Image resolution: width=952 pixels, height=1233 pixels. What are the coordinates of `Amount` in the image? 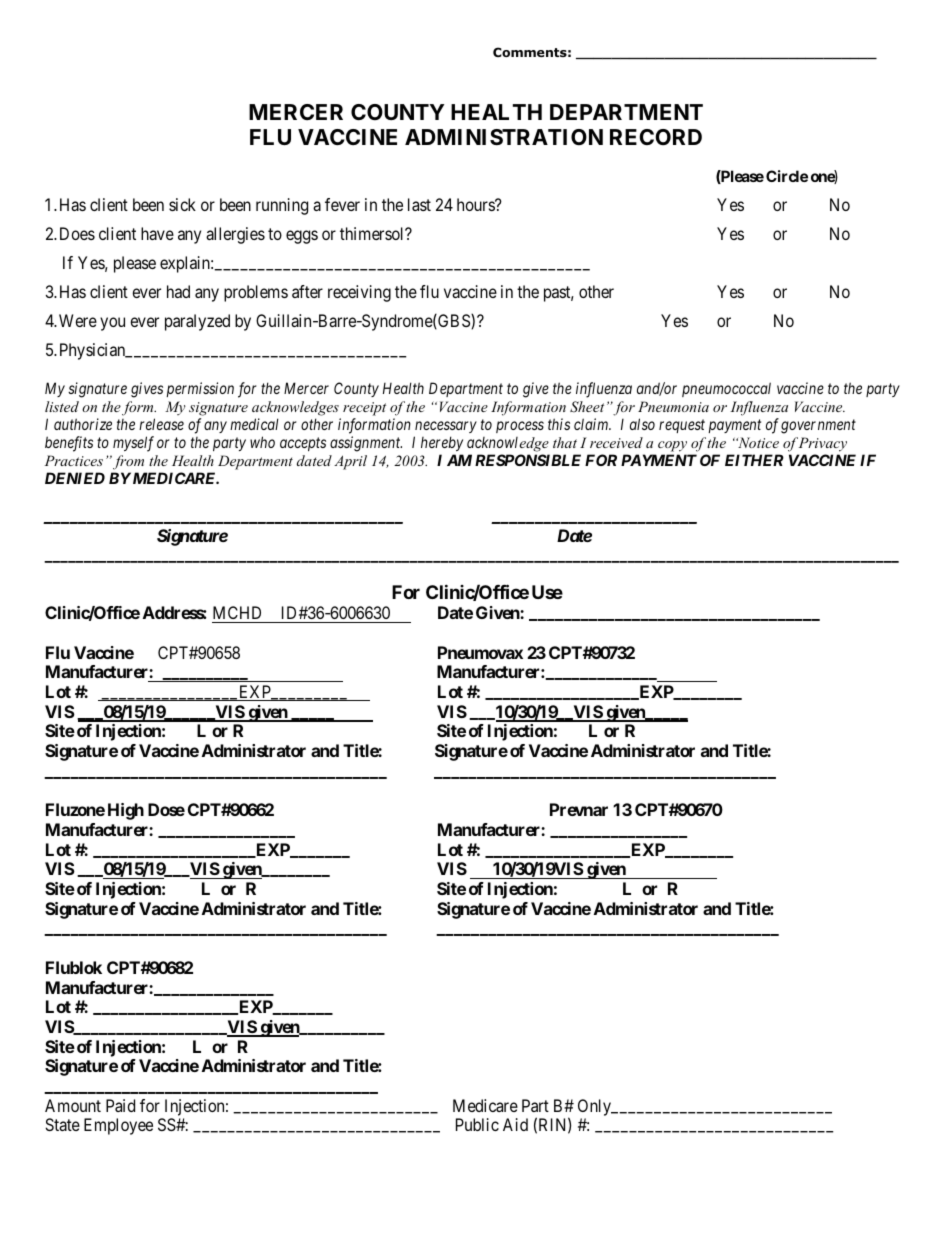 It's located at (73, 1105).
